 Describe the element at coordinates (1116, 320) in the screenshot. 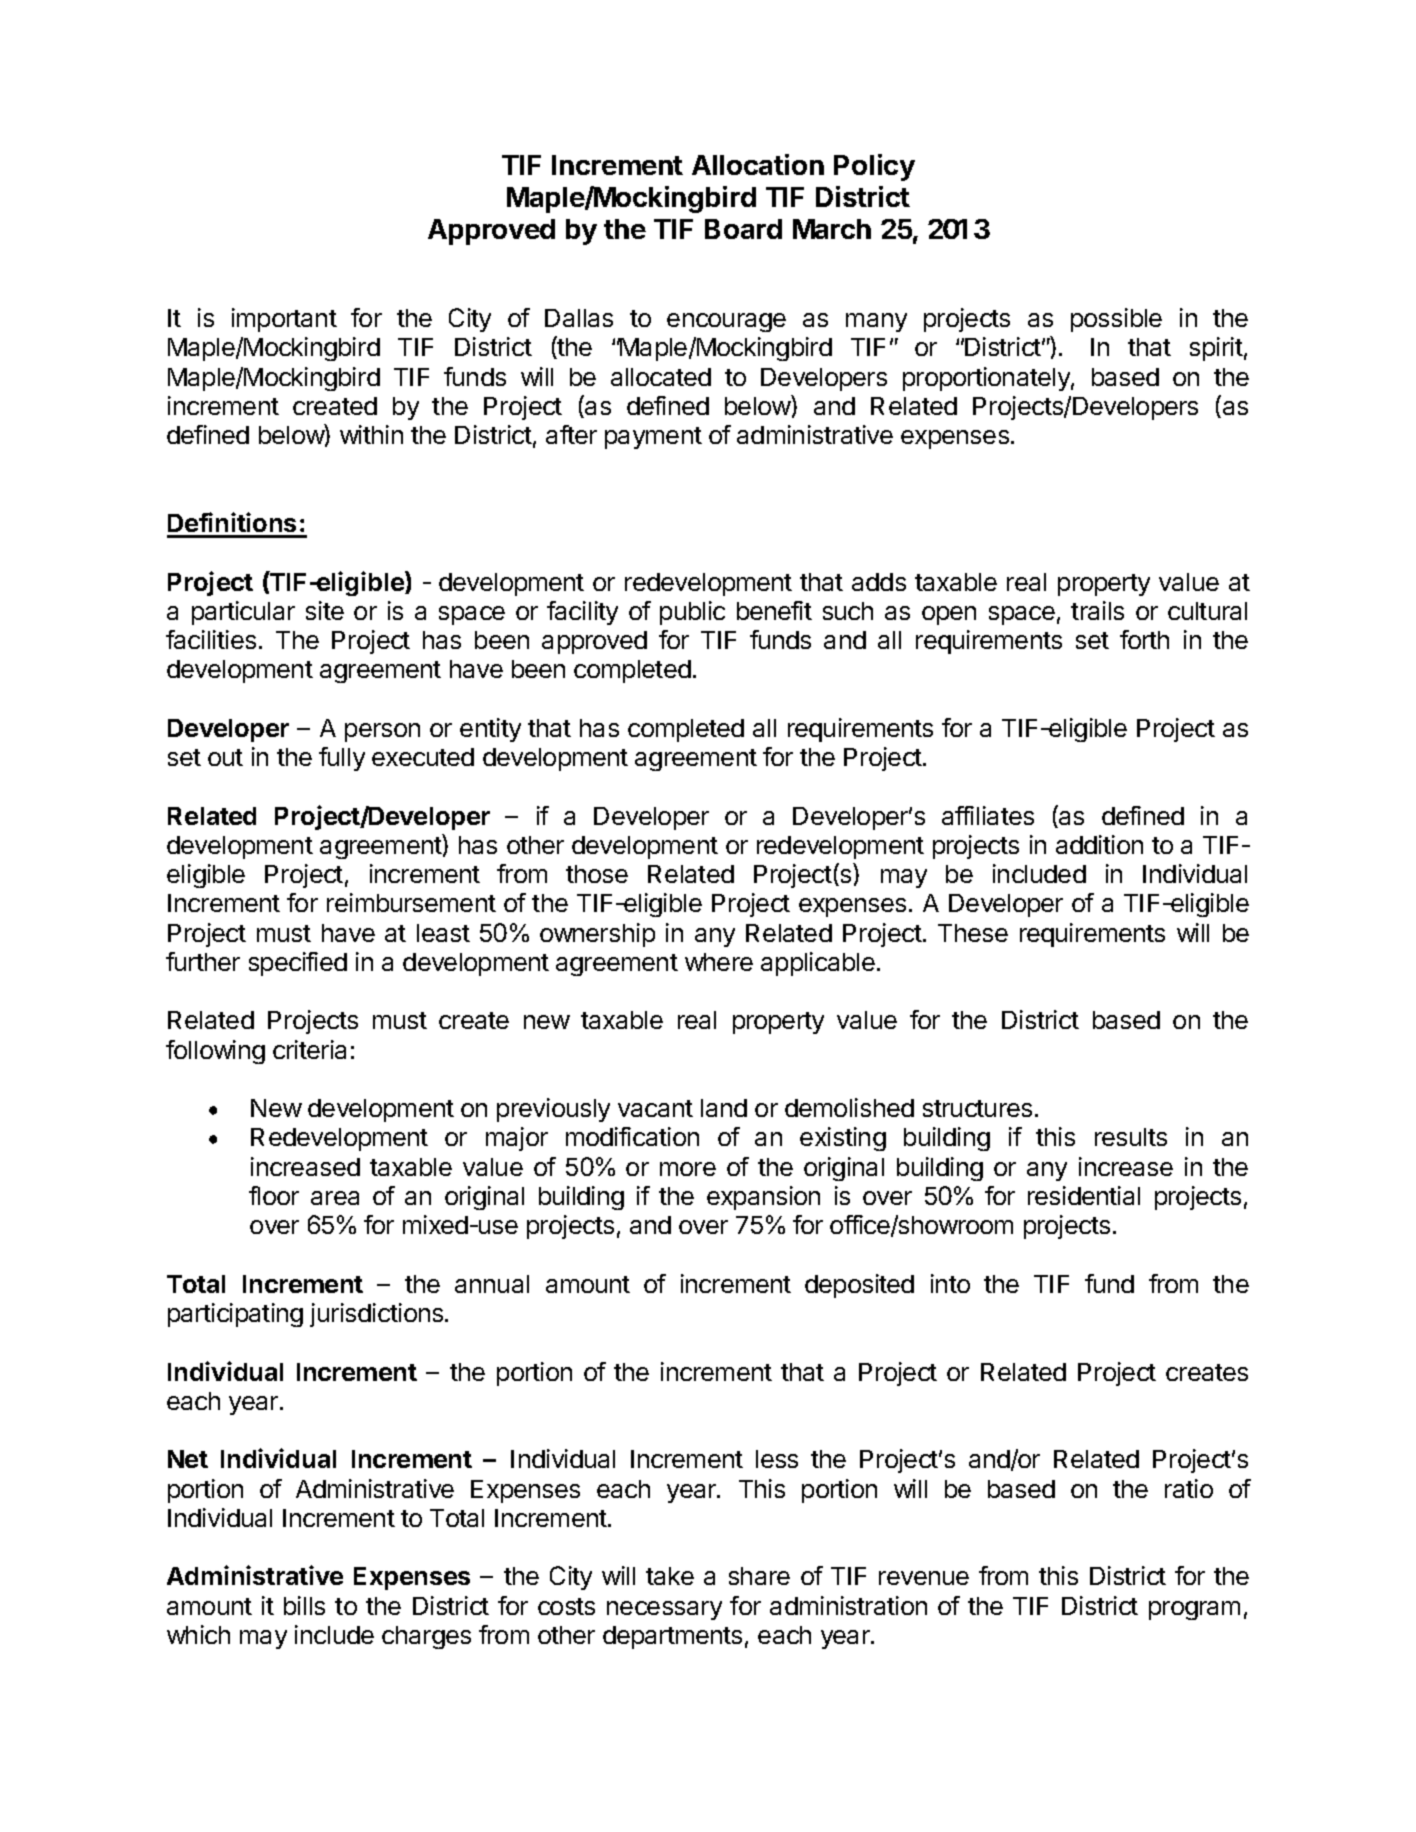

I see `possible` at that location.
